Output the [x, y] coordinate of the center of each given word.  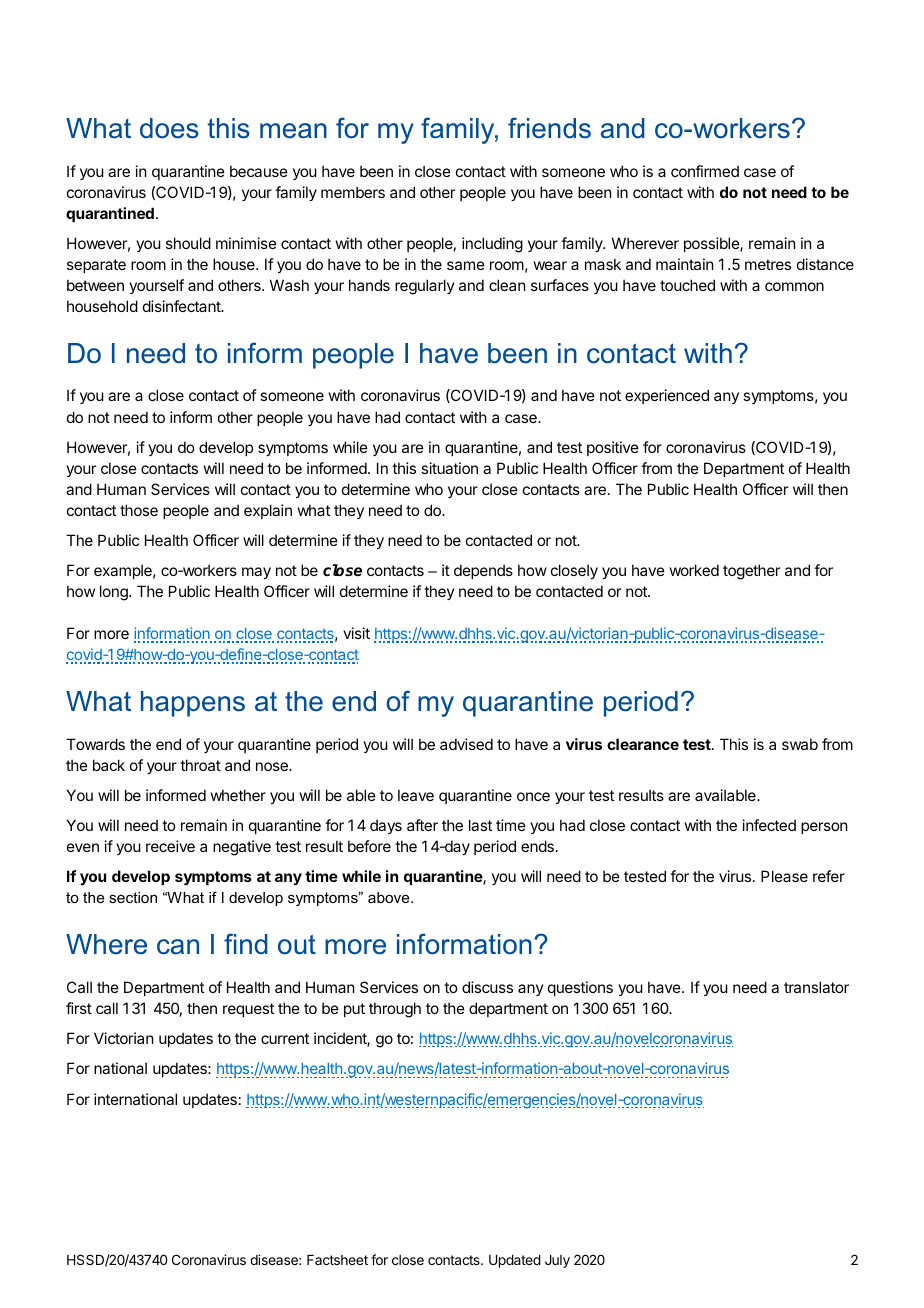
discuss [487, 987]
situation [449, 468]
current [285, 1038]
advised [466, 744]
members [353, 192]
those [139, 510]
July [557, 1261]
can [178, 947]
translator [816, 987]
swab [800, 744]
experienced [667, 396]
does [169, 128]
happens [193, 704]
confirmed [705, 171]
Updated [515, 1261]
